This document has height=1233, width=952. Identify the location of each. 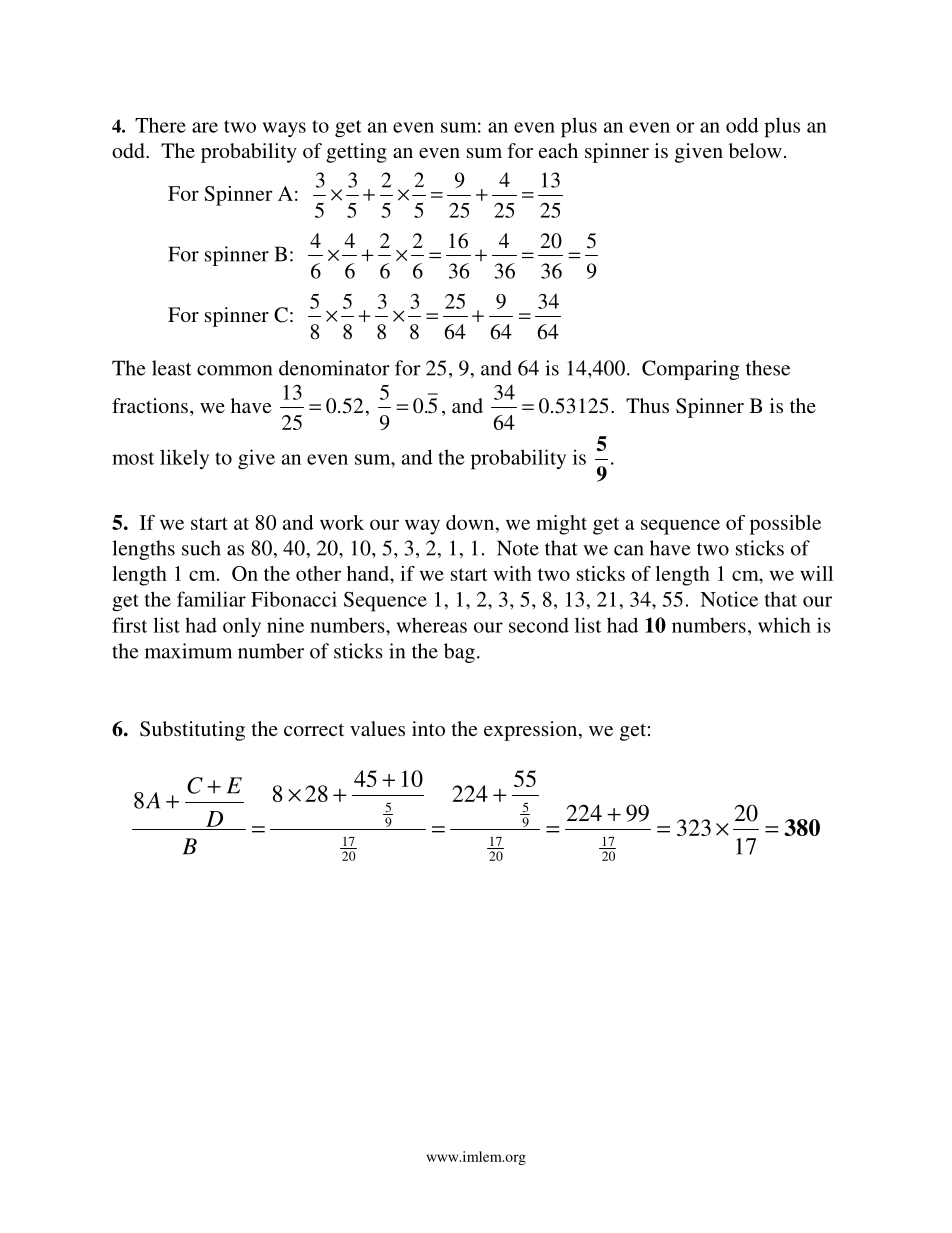
(558, 150).
